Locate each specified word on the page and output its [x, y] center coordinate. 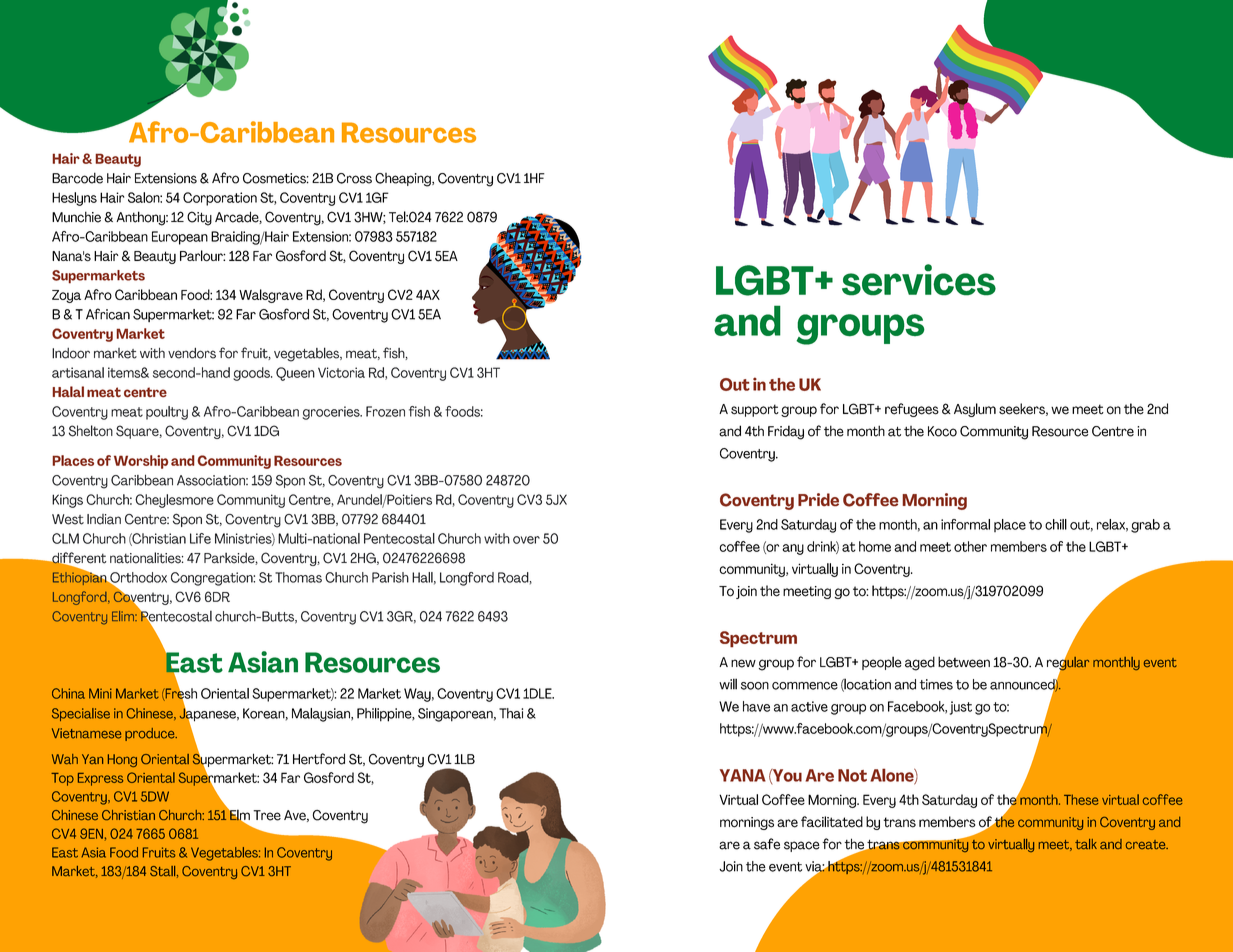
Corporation [220, 199]
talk [1086, 844]
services [919, 280]
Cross [354, 178]
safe [767, 844]
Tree [267, 815]
